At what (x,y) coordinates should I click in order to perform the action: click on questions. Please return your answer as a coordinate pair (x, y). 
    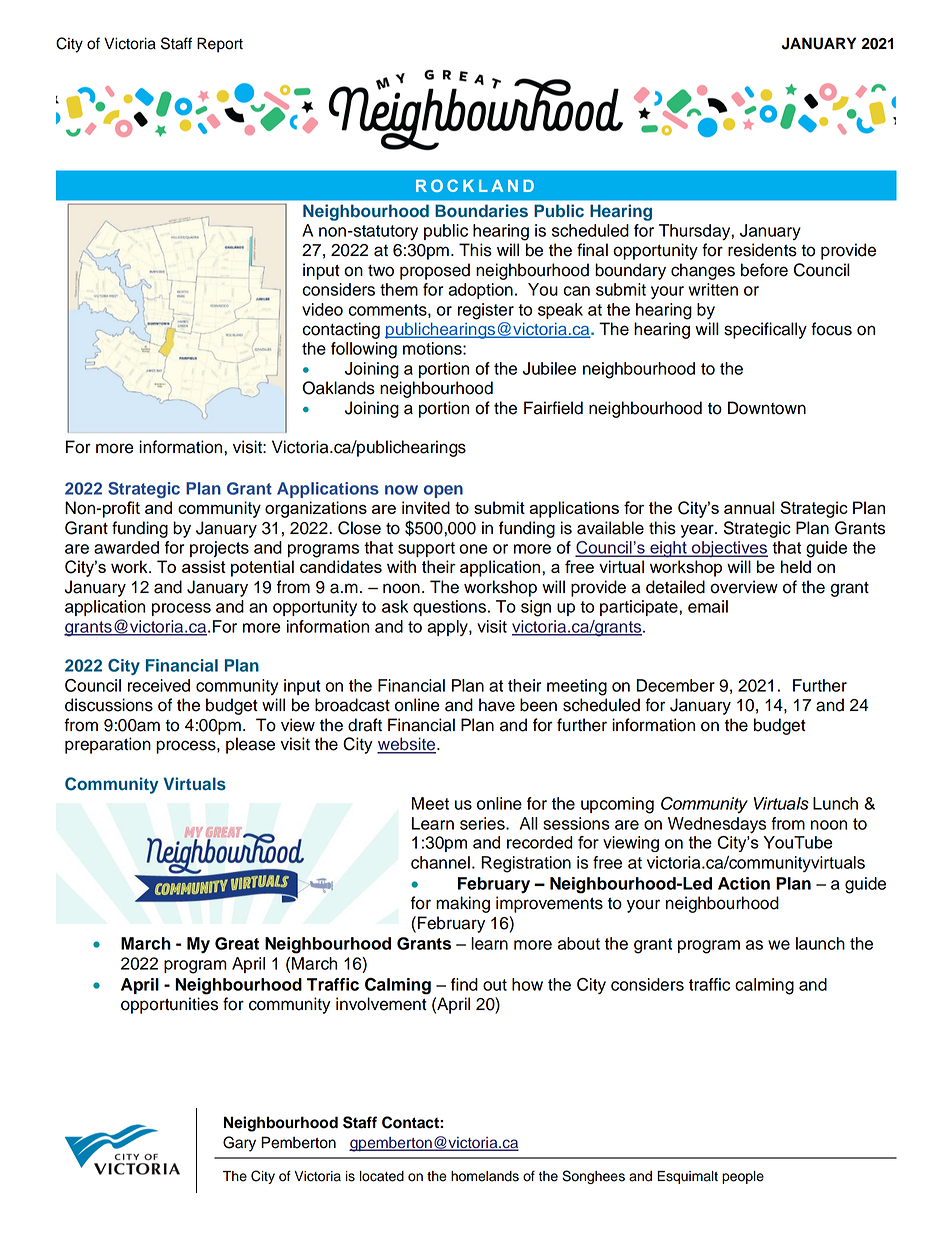
    Looking at the image, I should click on (449, 608).
